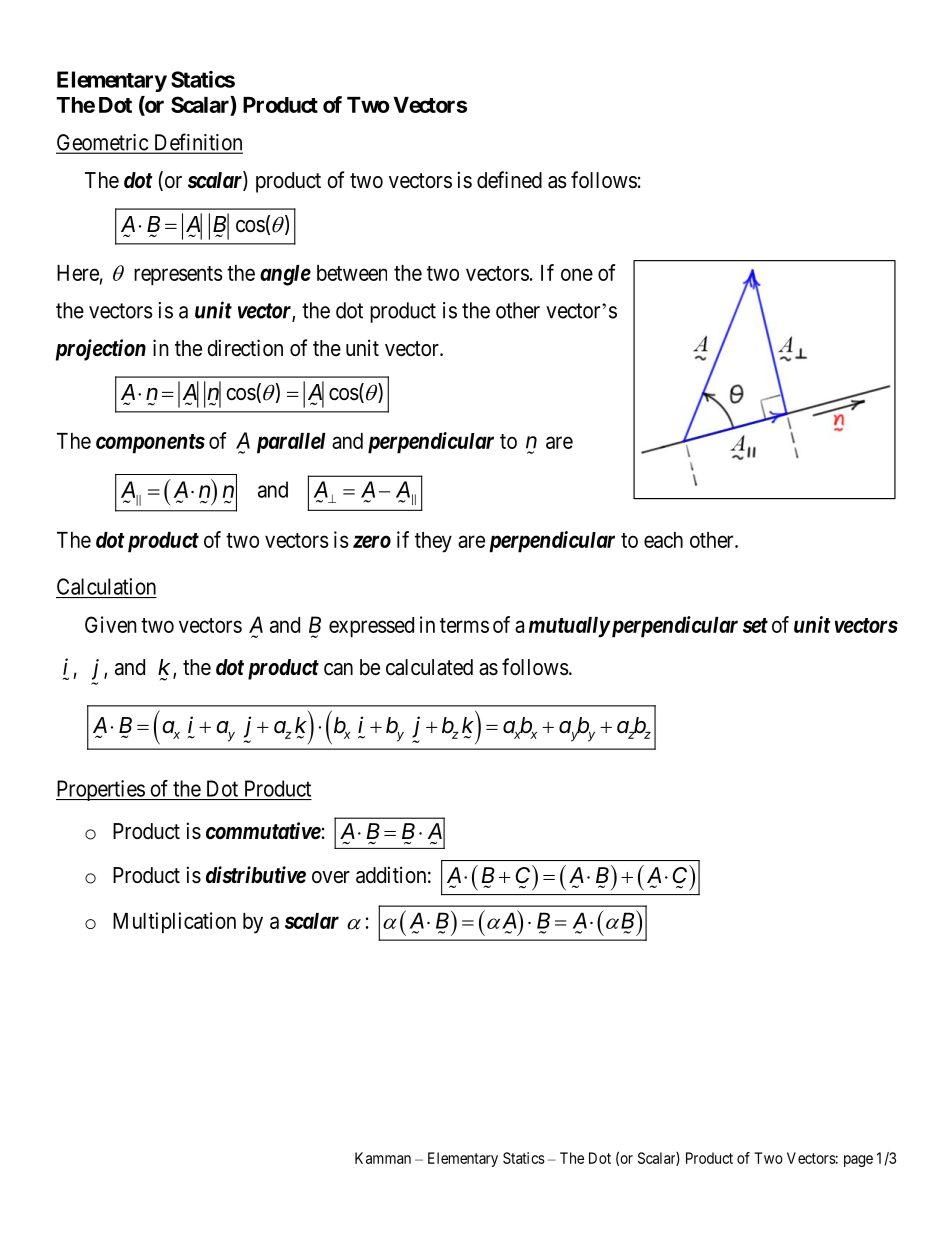 The height and width of the screenshot is (1233, 952). What do you see at coordinates (197, 143) in the screenshot?
I see `Definition` at bounding box center [197, 143].
